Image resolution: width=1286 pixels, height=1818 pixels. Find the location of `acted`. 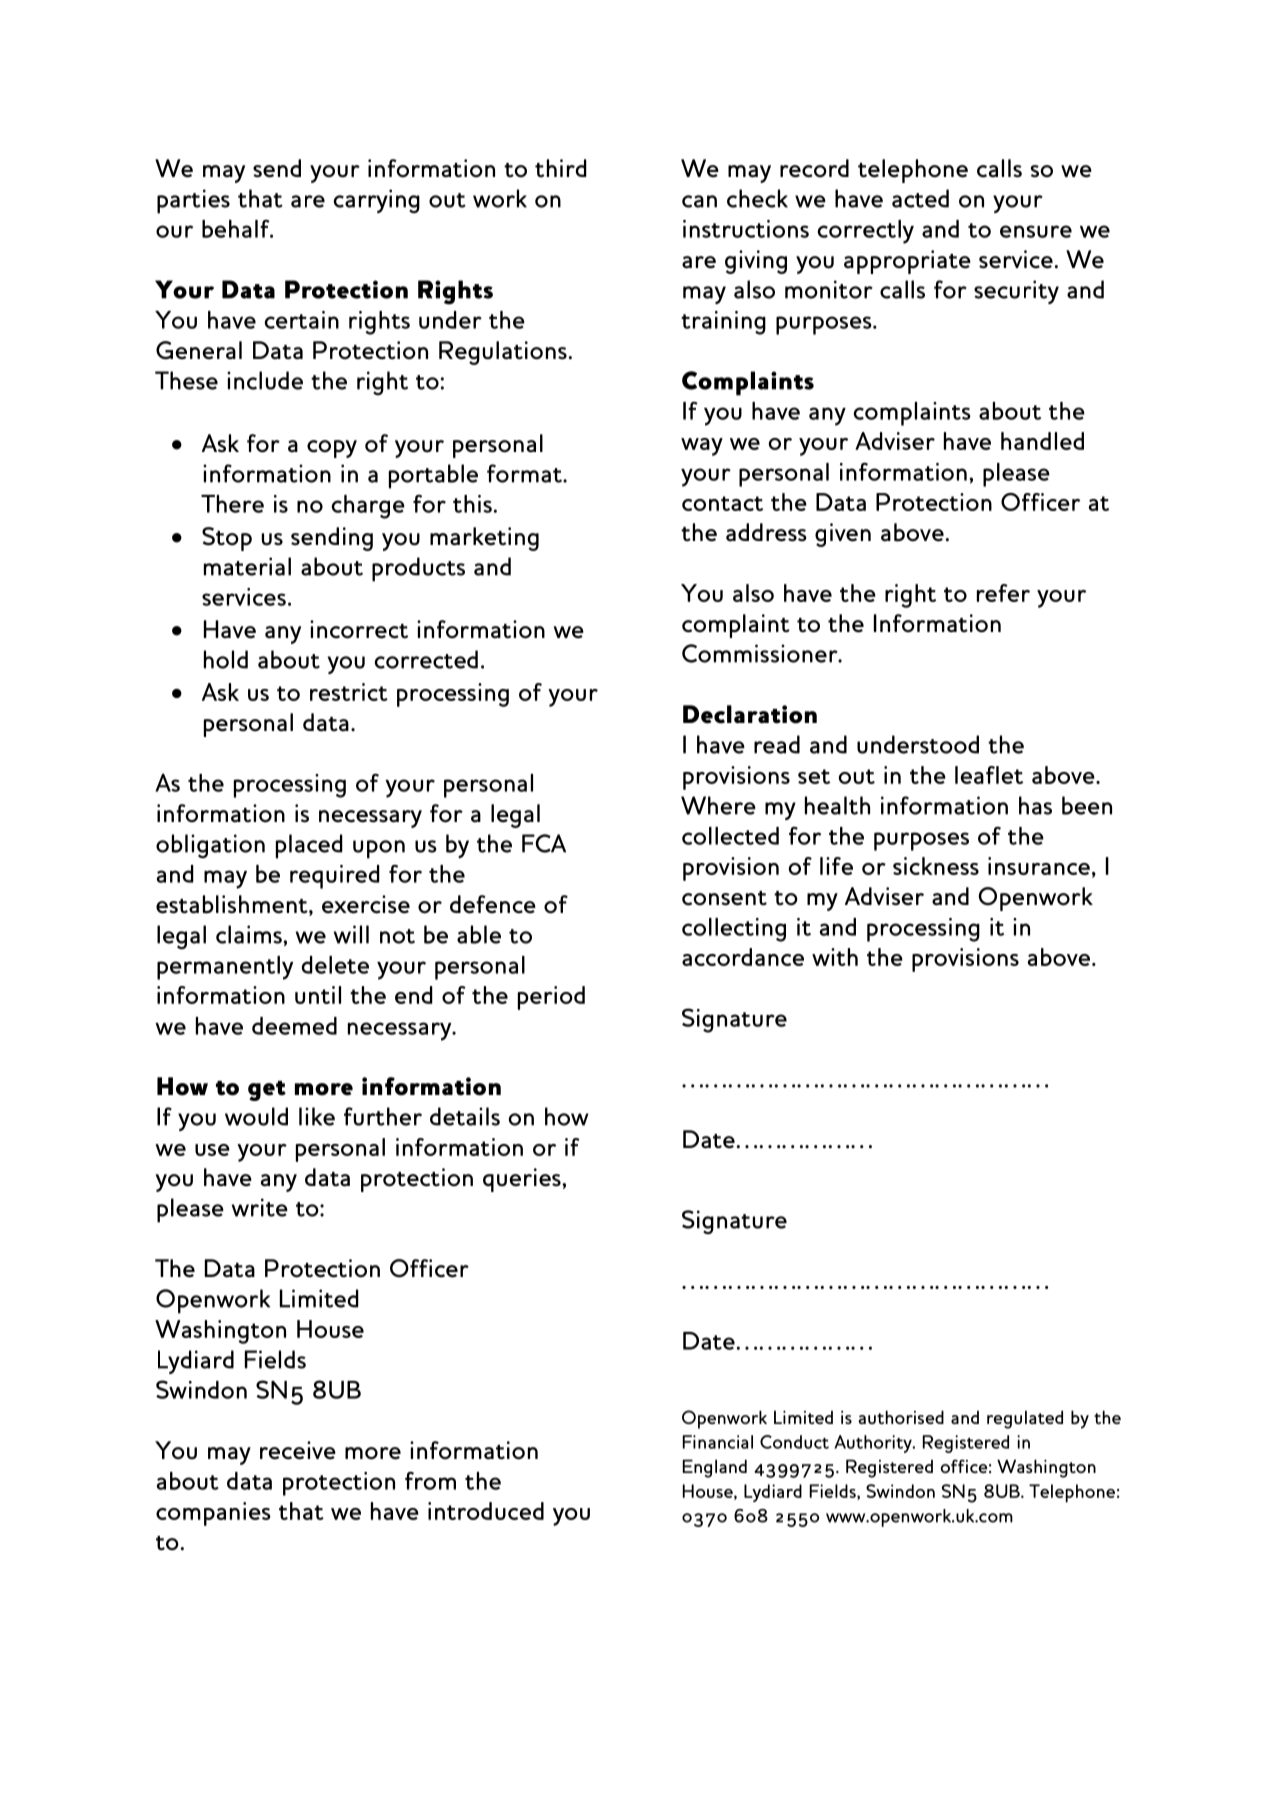

acted is located at coordinates (920, 198).
